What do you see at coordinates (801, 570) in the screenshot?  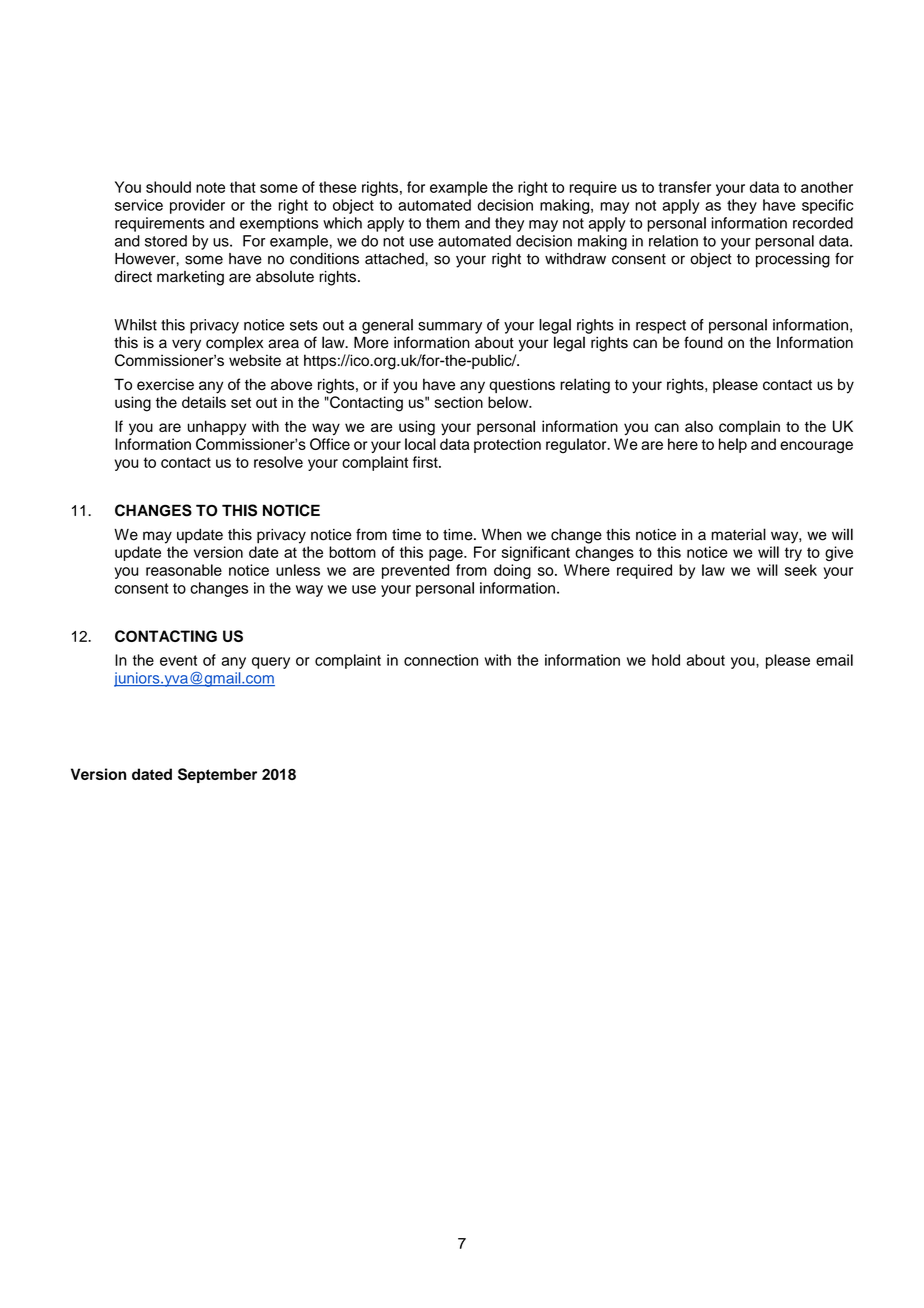 I see `seek` at bounding box center [801, 570].
